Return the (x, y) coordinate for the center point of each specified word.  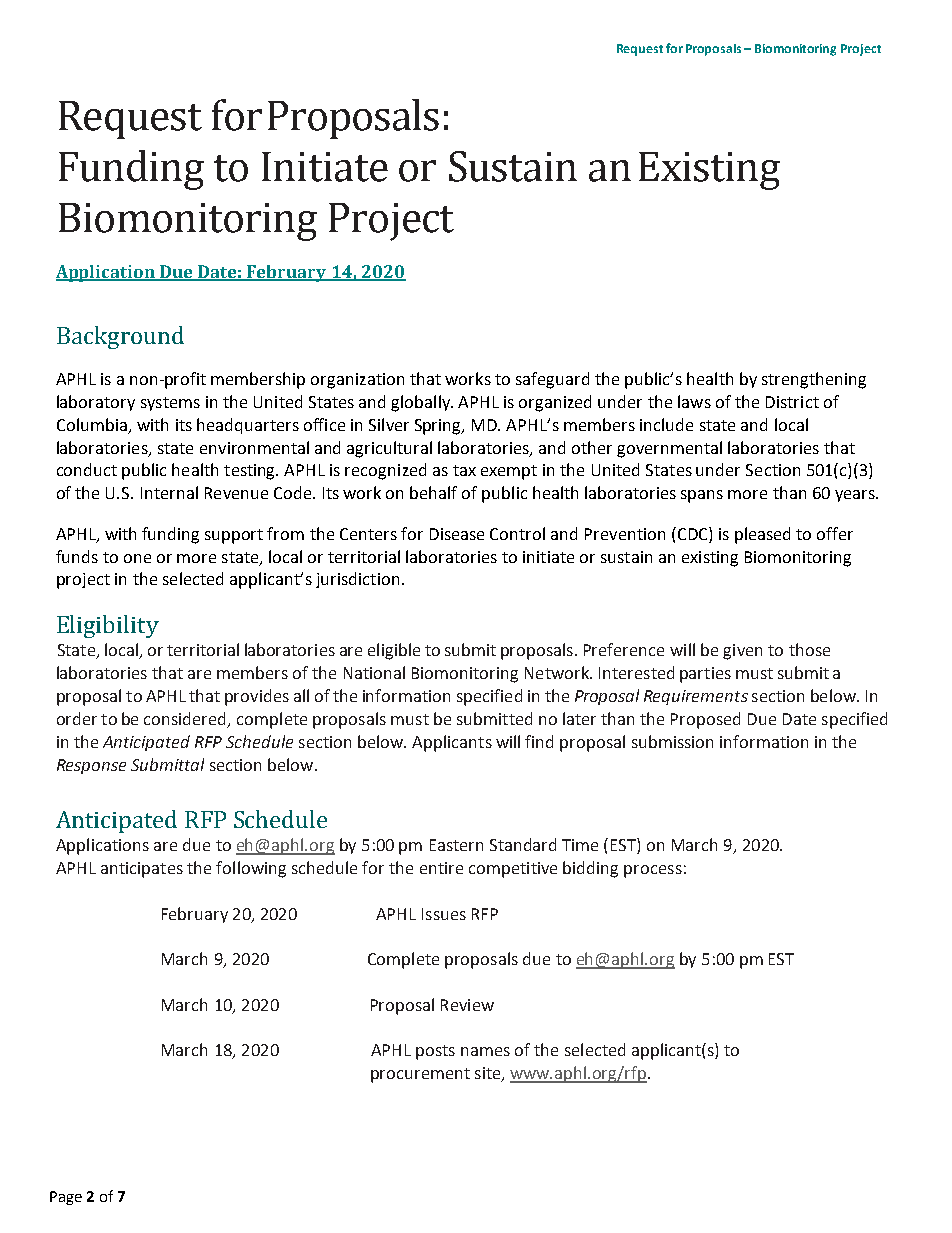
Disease (457, 534)
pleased (762, 535)
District (792, 402)
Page (66, 1198)
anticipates (142, 870)
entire (441, 868)
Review (467, 1005)
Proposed (705, 720)
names (485, 1051)
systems (170, 404)
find (539, 741)
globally (422, 403)
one (137, 558)
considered (186, 719)
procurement (420, 1075)
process (653, 871)
